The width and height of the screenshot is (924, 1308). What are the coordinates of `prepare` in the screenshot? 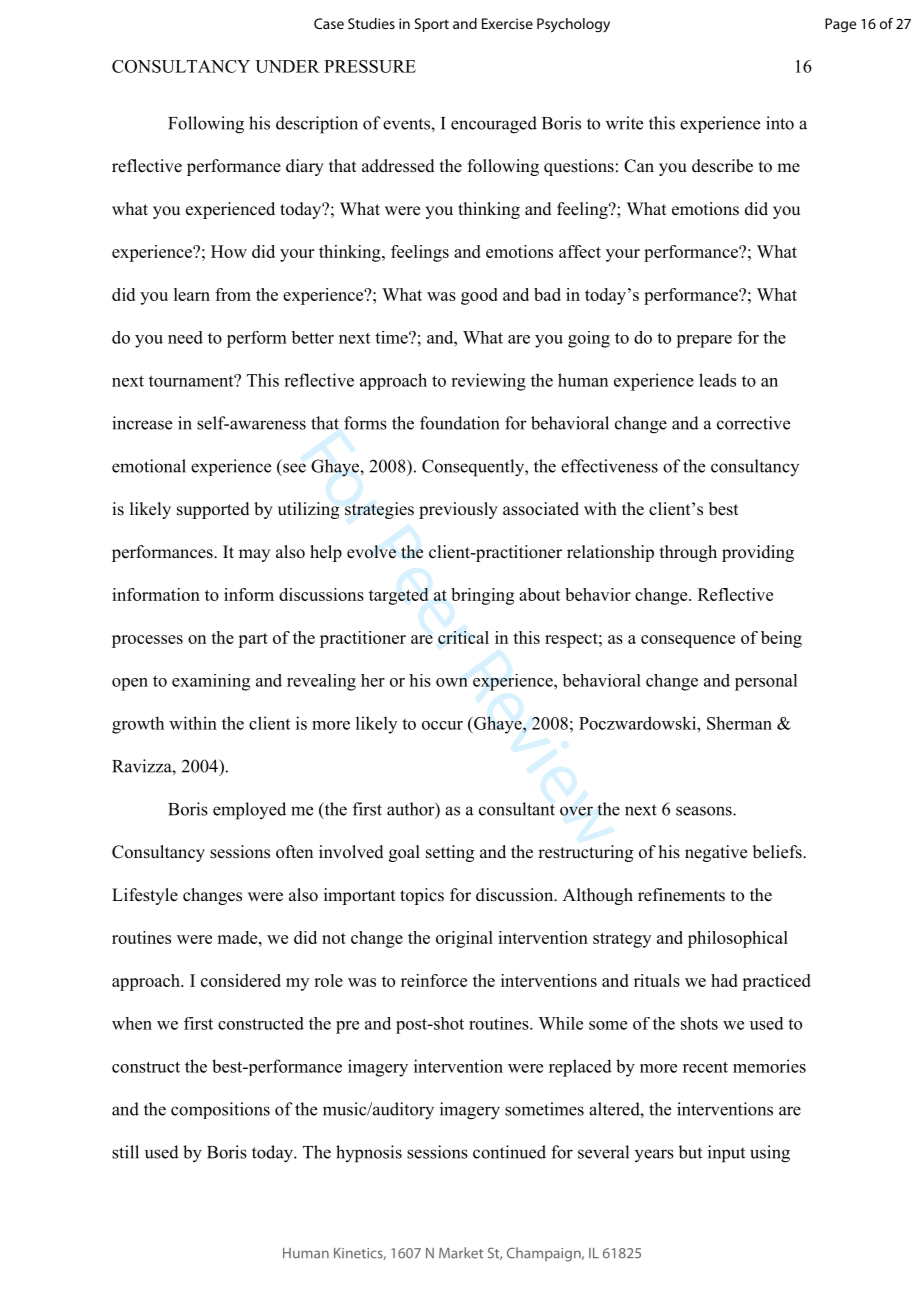 It's located at (704, 341).
